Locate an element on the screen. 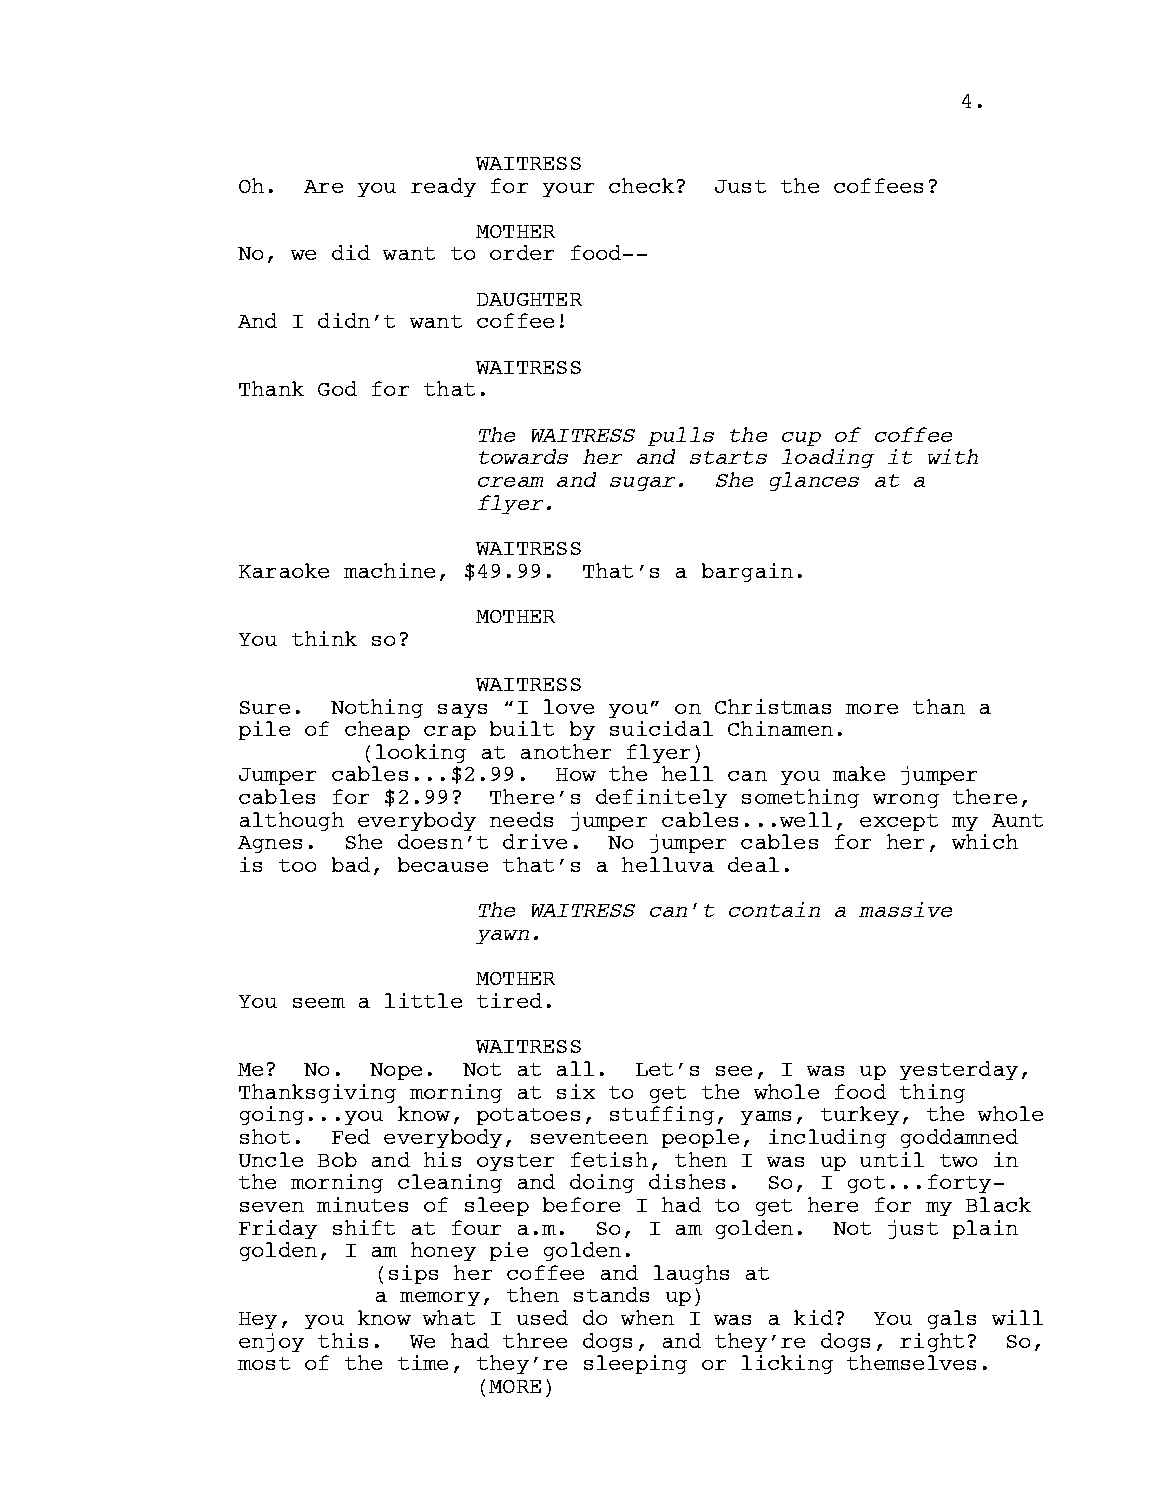 The height and width of the screenshot is (1495, 1156). tired is located at coordinates (509, 1000).
